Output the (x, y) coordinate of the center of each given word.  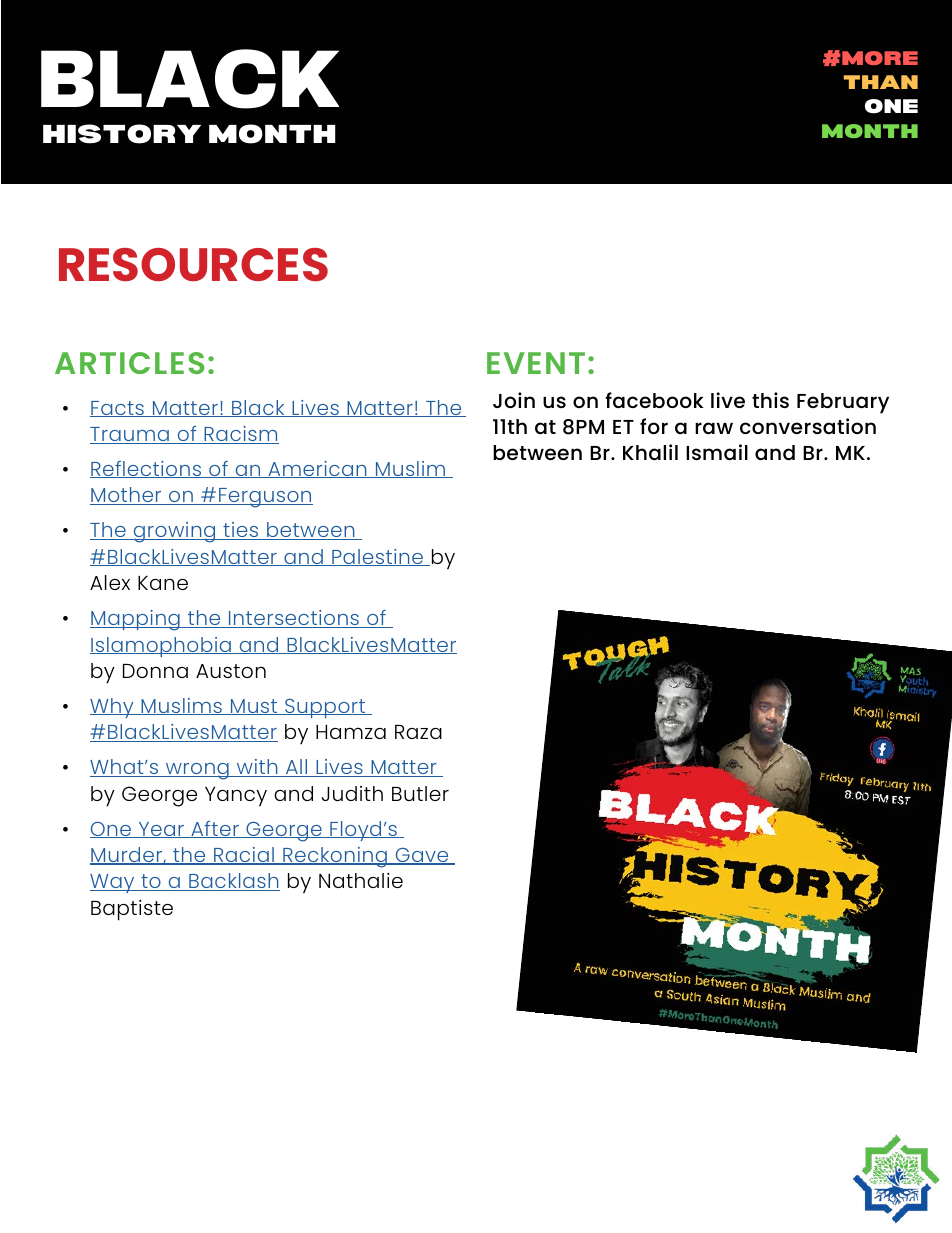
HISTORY (122, 134)
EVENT (536, 363)
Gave (422, 856)
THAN (881, 82)
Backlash (233, 882)
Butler (420, 793)
